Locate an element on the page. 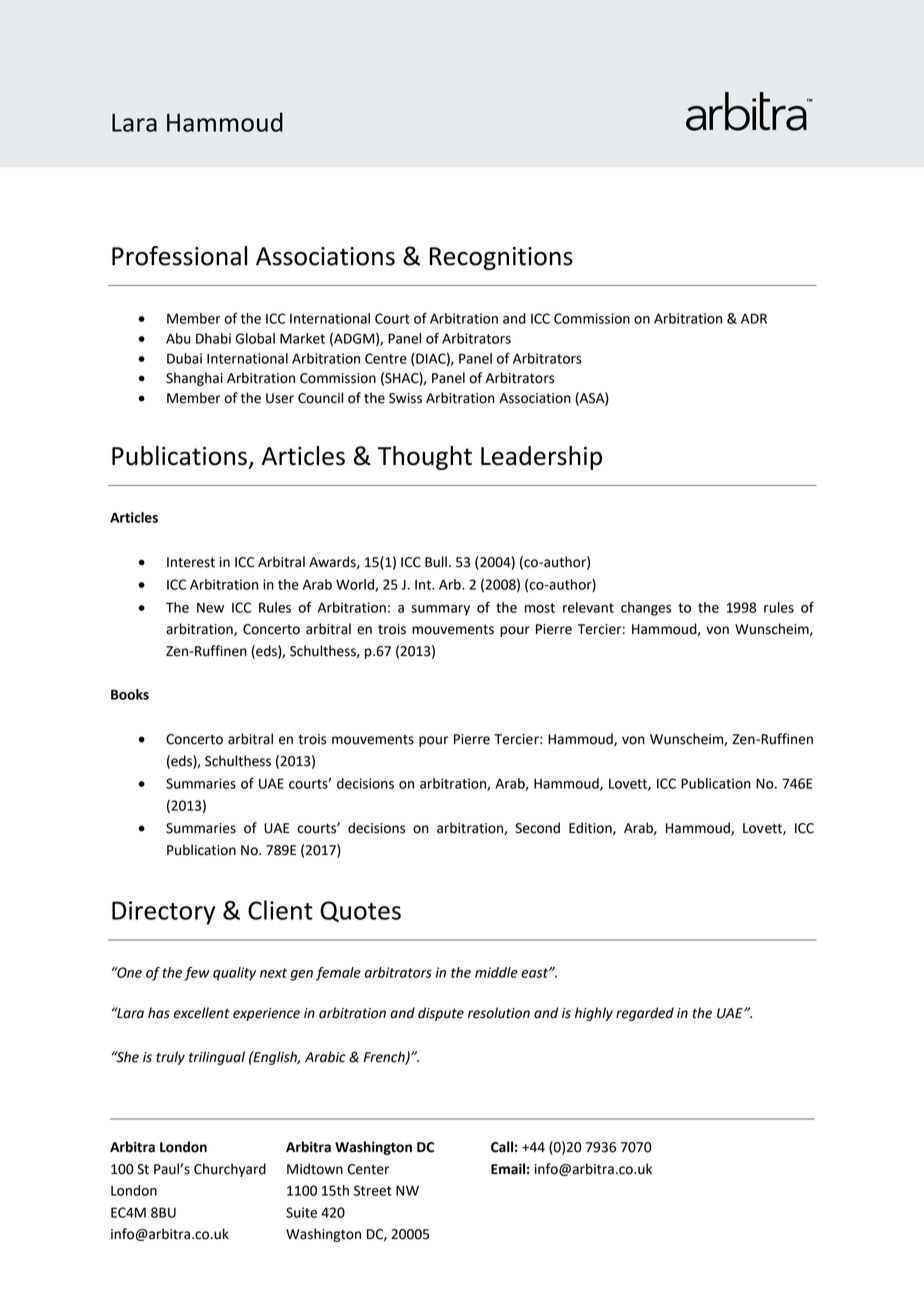 The height and width of the image is (1309, 924). Churchyard is located at coordinates (230, 1170).
